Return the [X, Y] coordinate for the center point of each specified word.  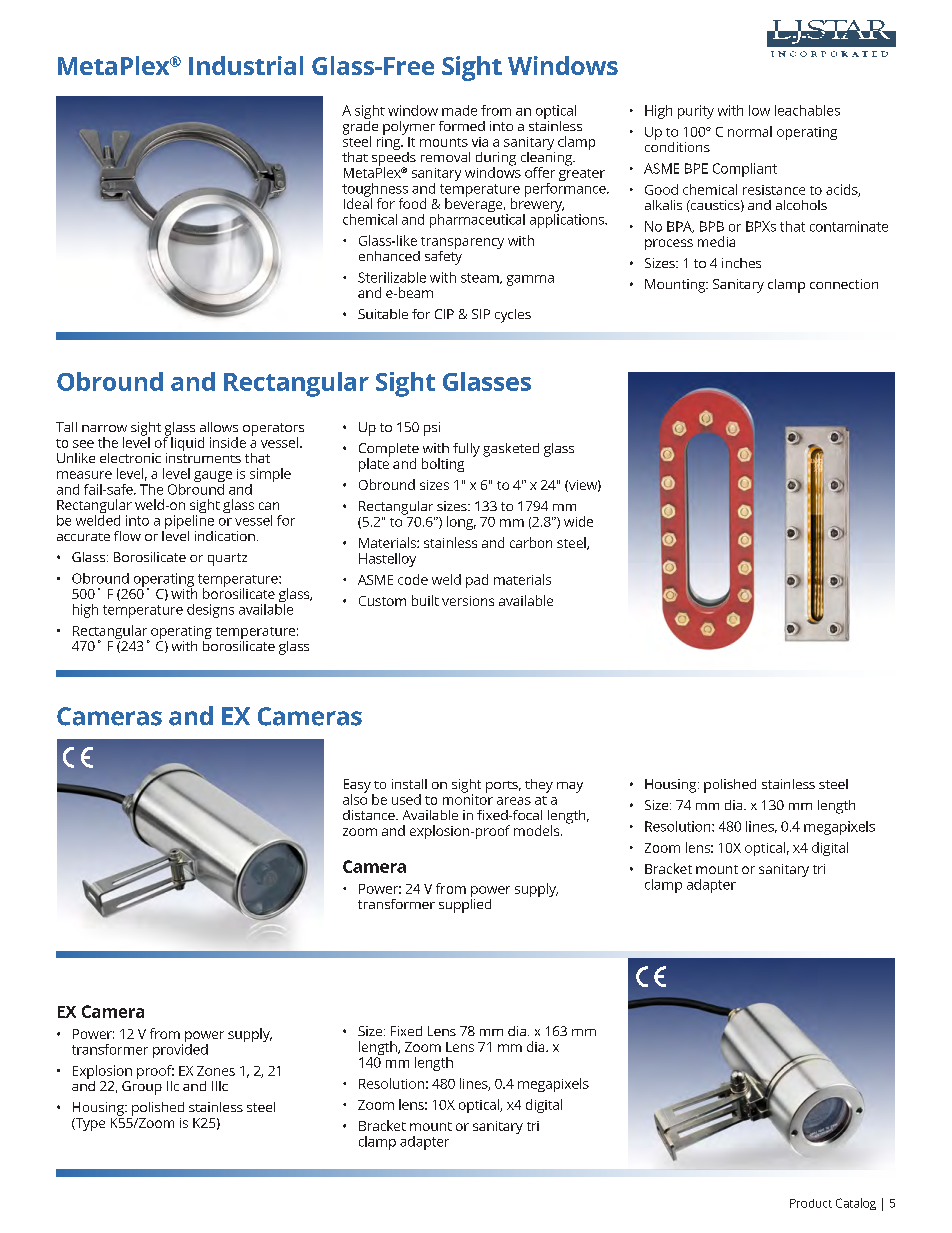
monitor [468, 798]
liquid [187, 444]
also [355, 798]
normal [750, 131]
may [570, 787]
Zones [216, 1071]
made [459, 110]
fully [466, 450]
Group [142, 1088]
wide [578, 521]
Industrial [246, 65]
